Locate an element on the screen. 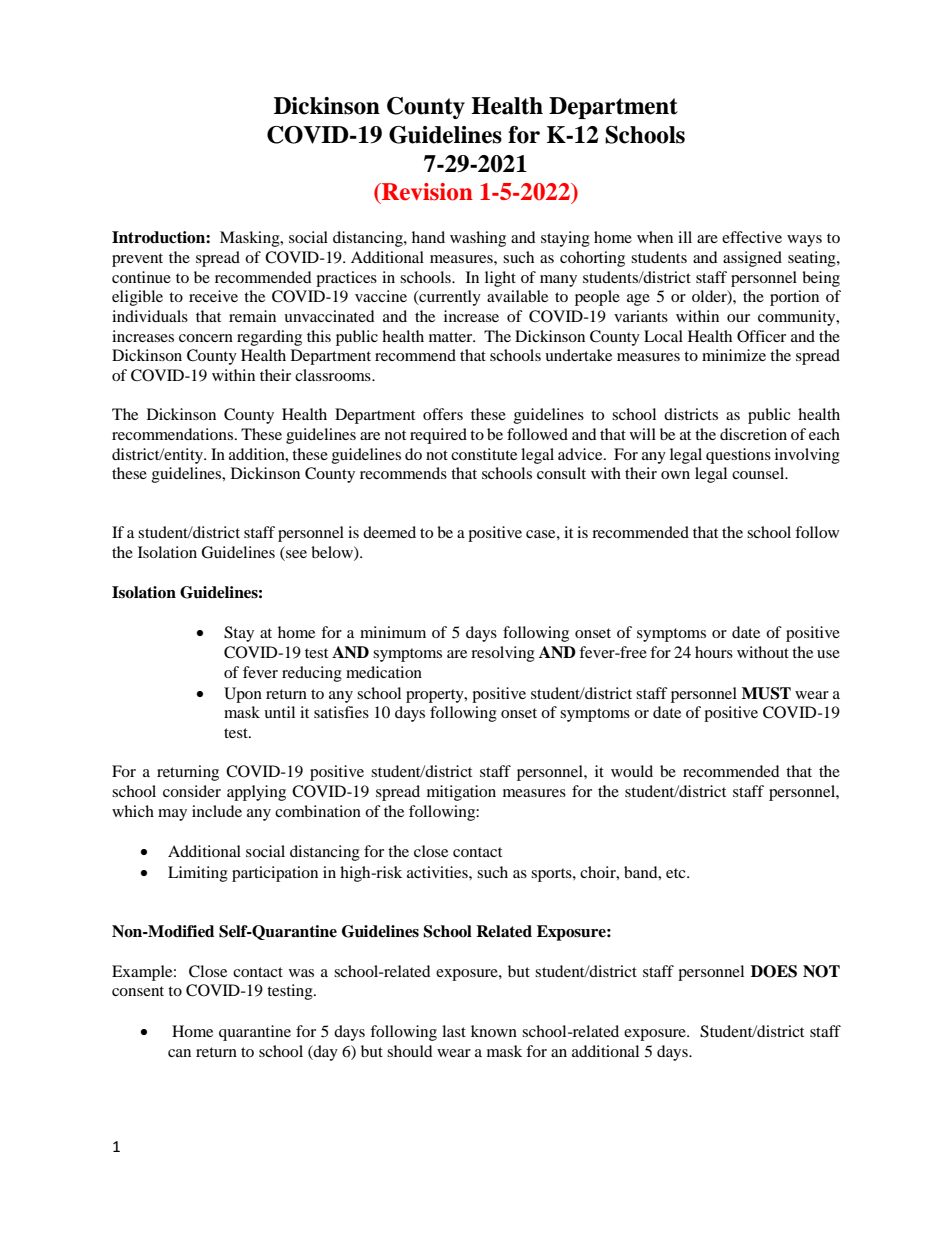 This screenshot has height=1233, width=952. prevent is located at coordinates (137, 260).
